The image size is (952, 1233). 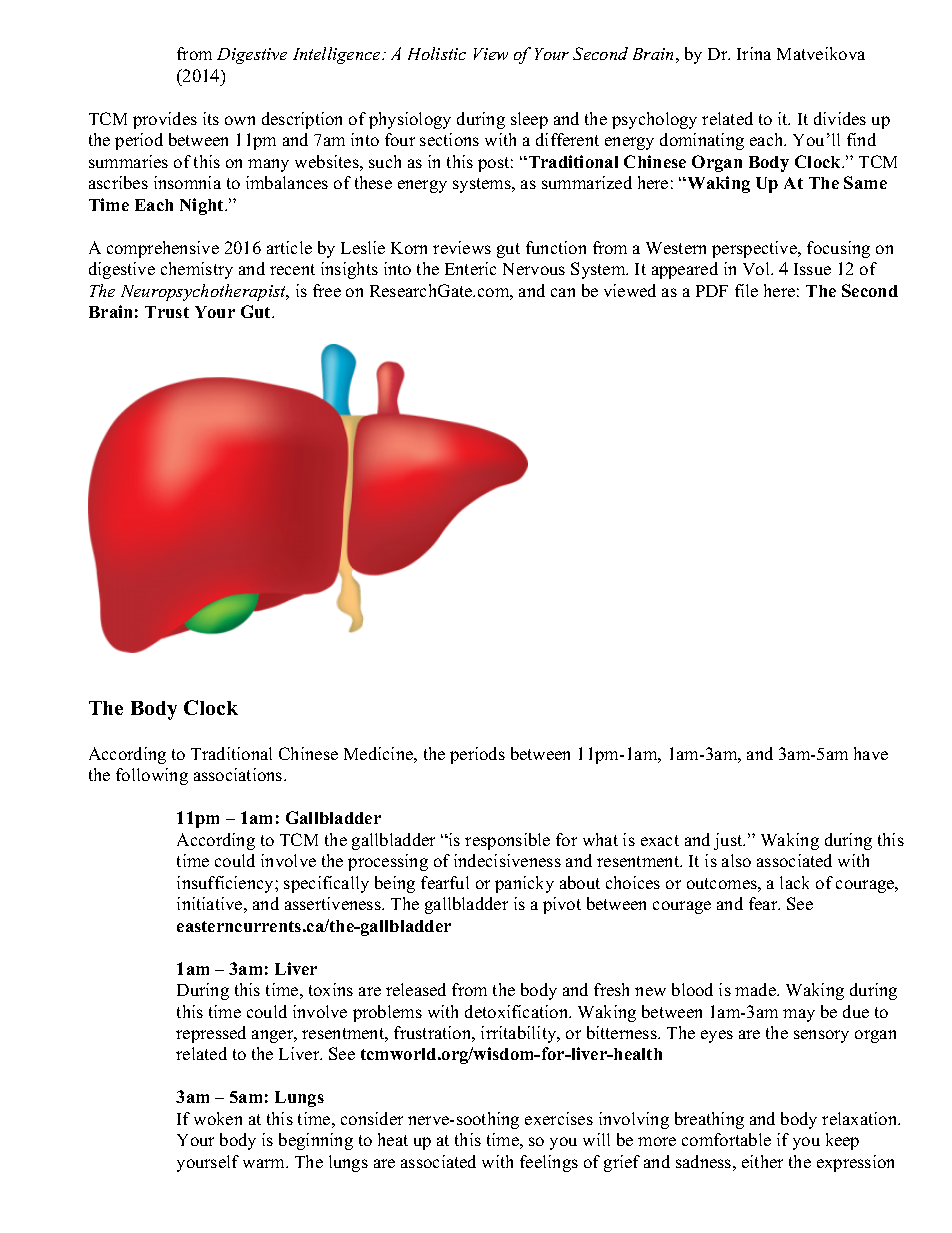 I want to click on can, so click(x=563, y=292).
